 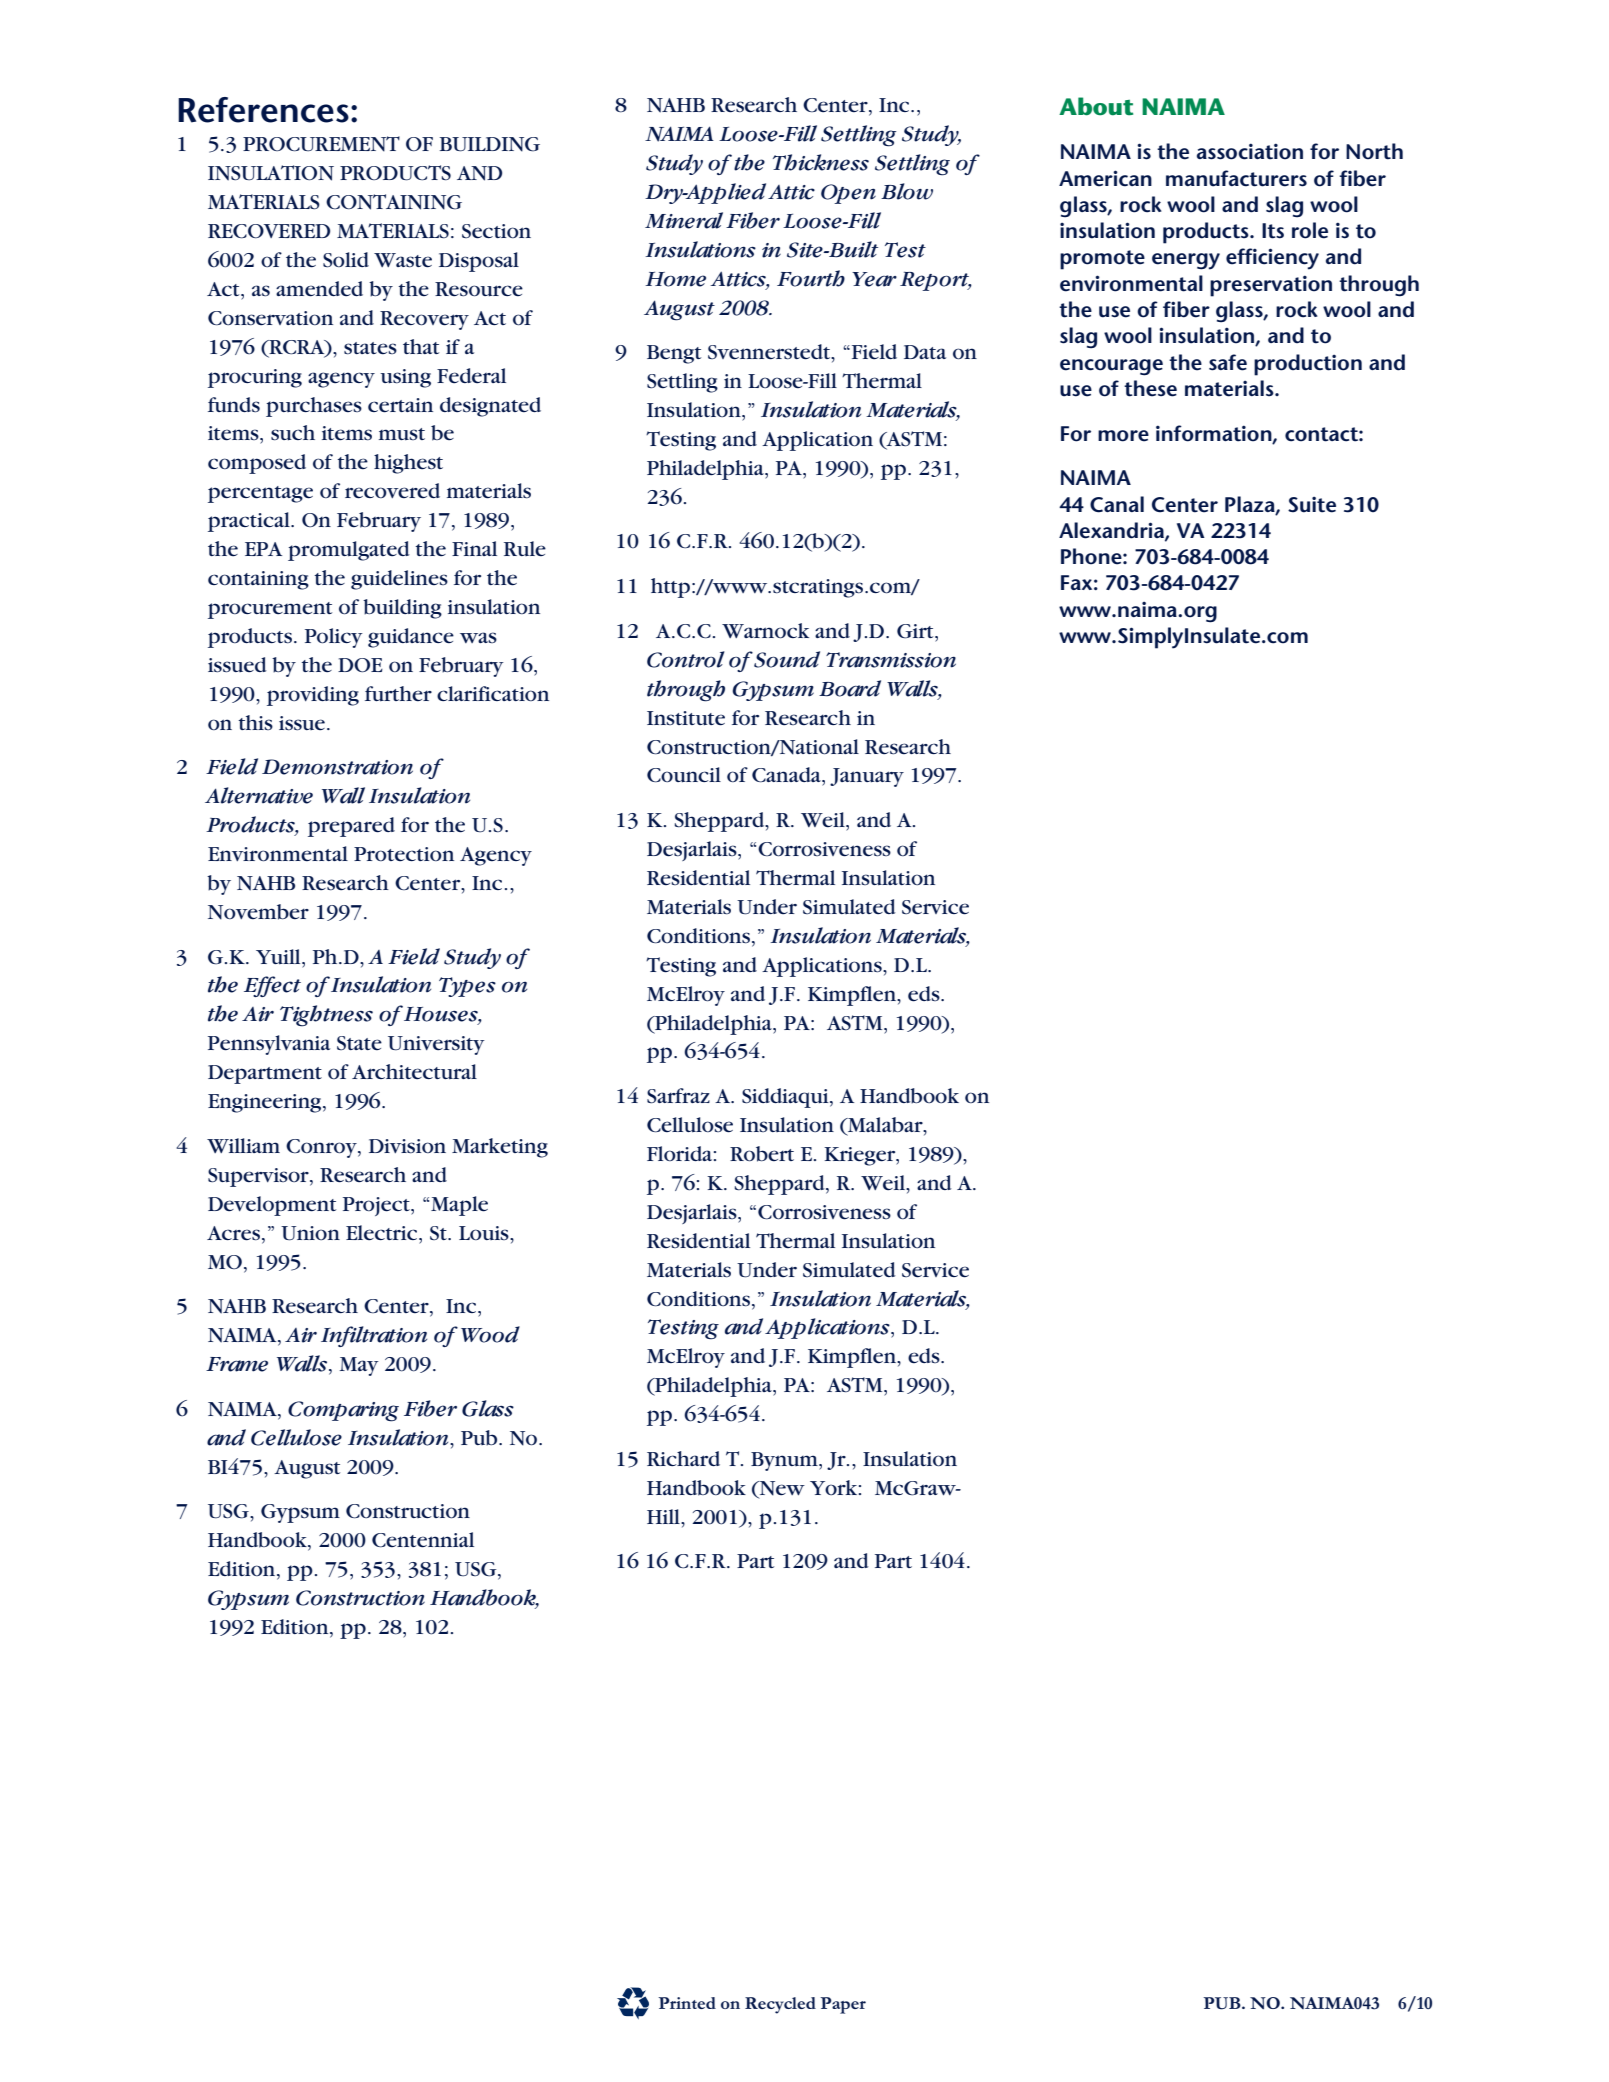 What do you see at coordinates (414, 1072) in the screenshot?
I see `Architectural` at bounding box center [414, 1072].
